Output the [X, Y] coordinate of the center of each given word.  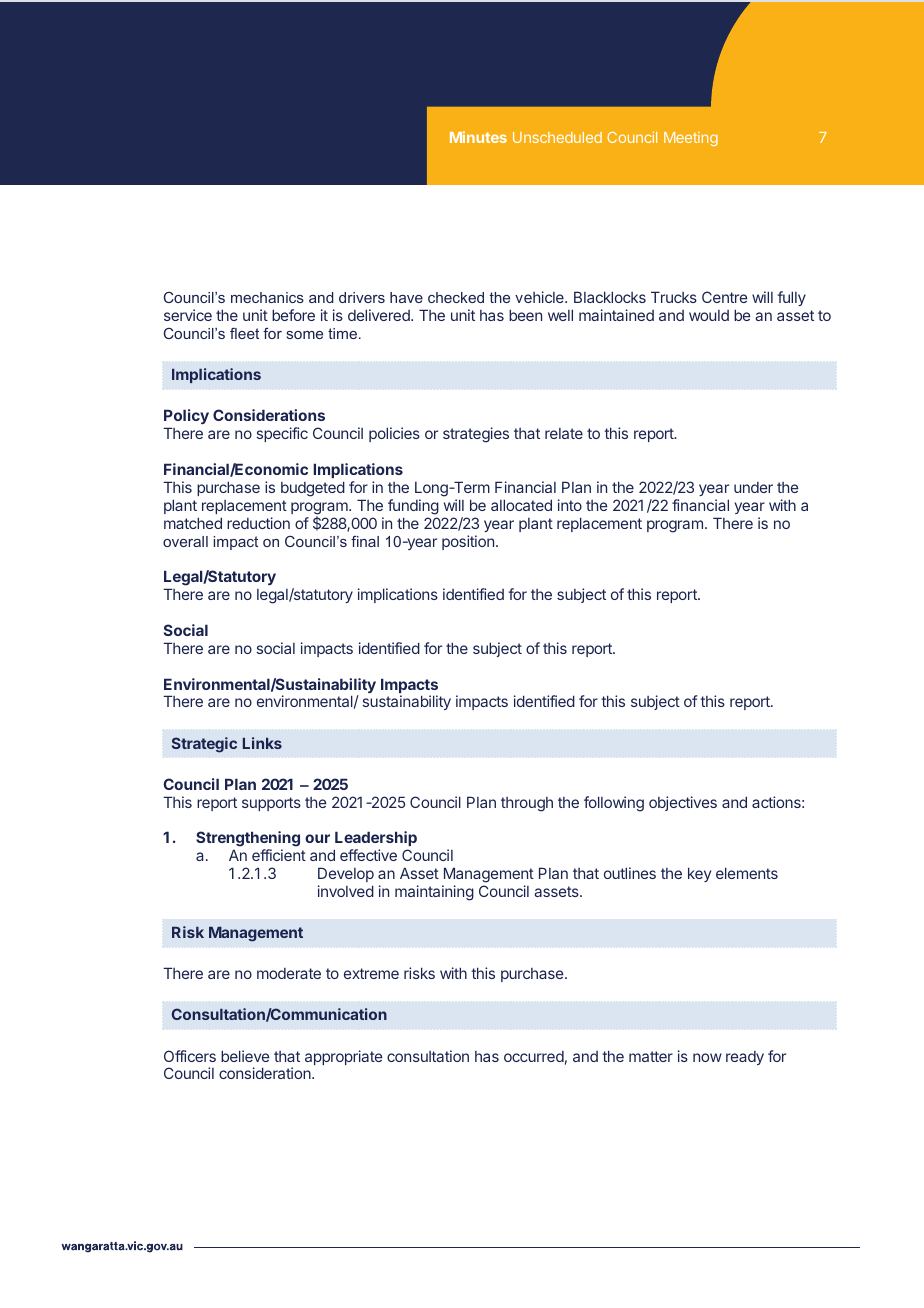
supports [271, 804]
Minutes [478, 137]
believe [245, 1056]
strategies [476, 435]
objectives [683, 803]
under [753, 487]
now [707, 1057]
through [527, 804]
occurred [534, 1056]
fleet [244, 333]
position [468, 542]
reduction [258, 523]
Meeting [691, 139]
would [709, 315]
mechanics [267, 297]
